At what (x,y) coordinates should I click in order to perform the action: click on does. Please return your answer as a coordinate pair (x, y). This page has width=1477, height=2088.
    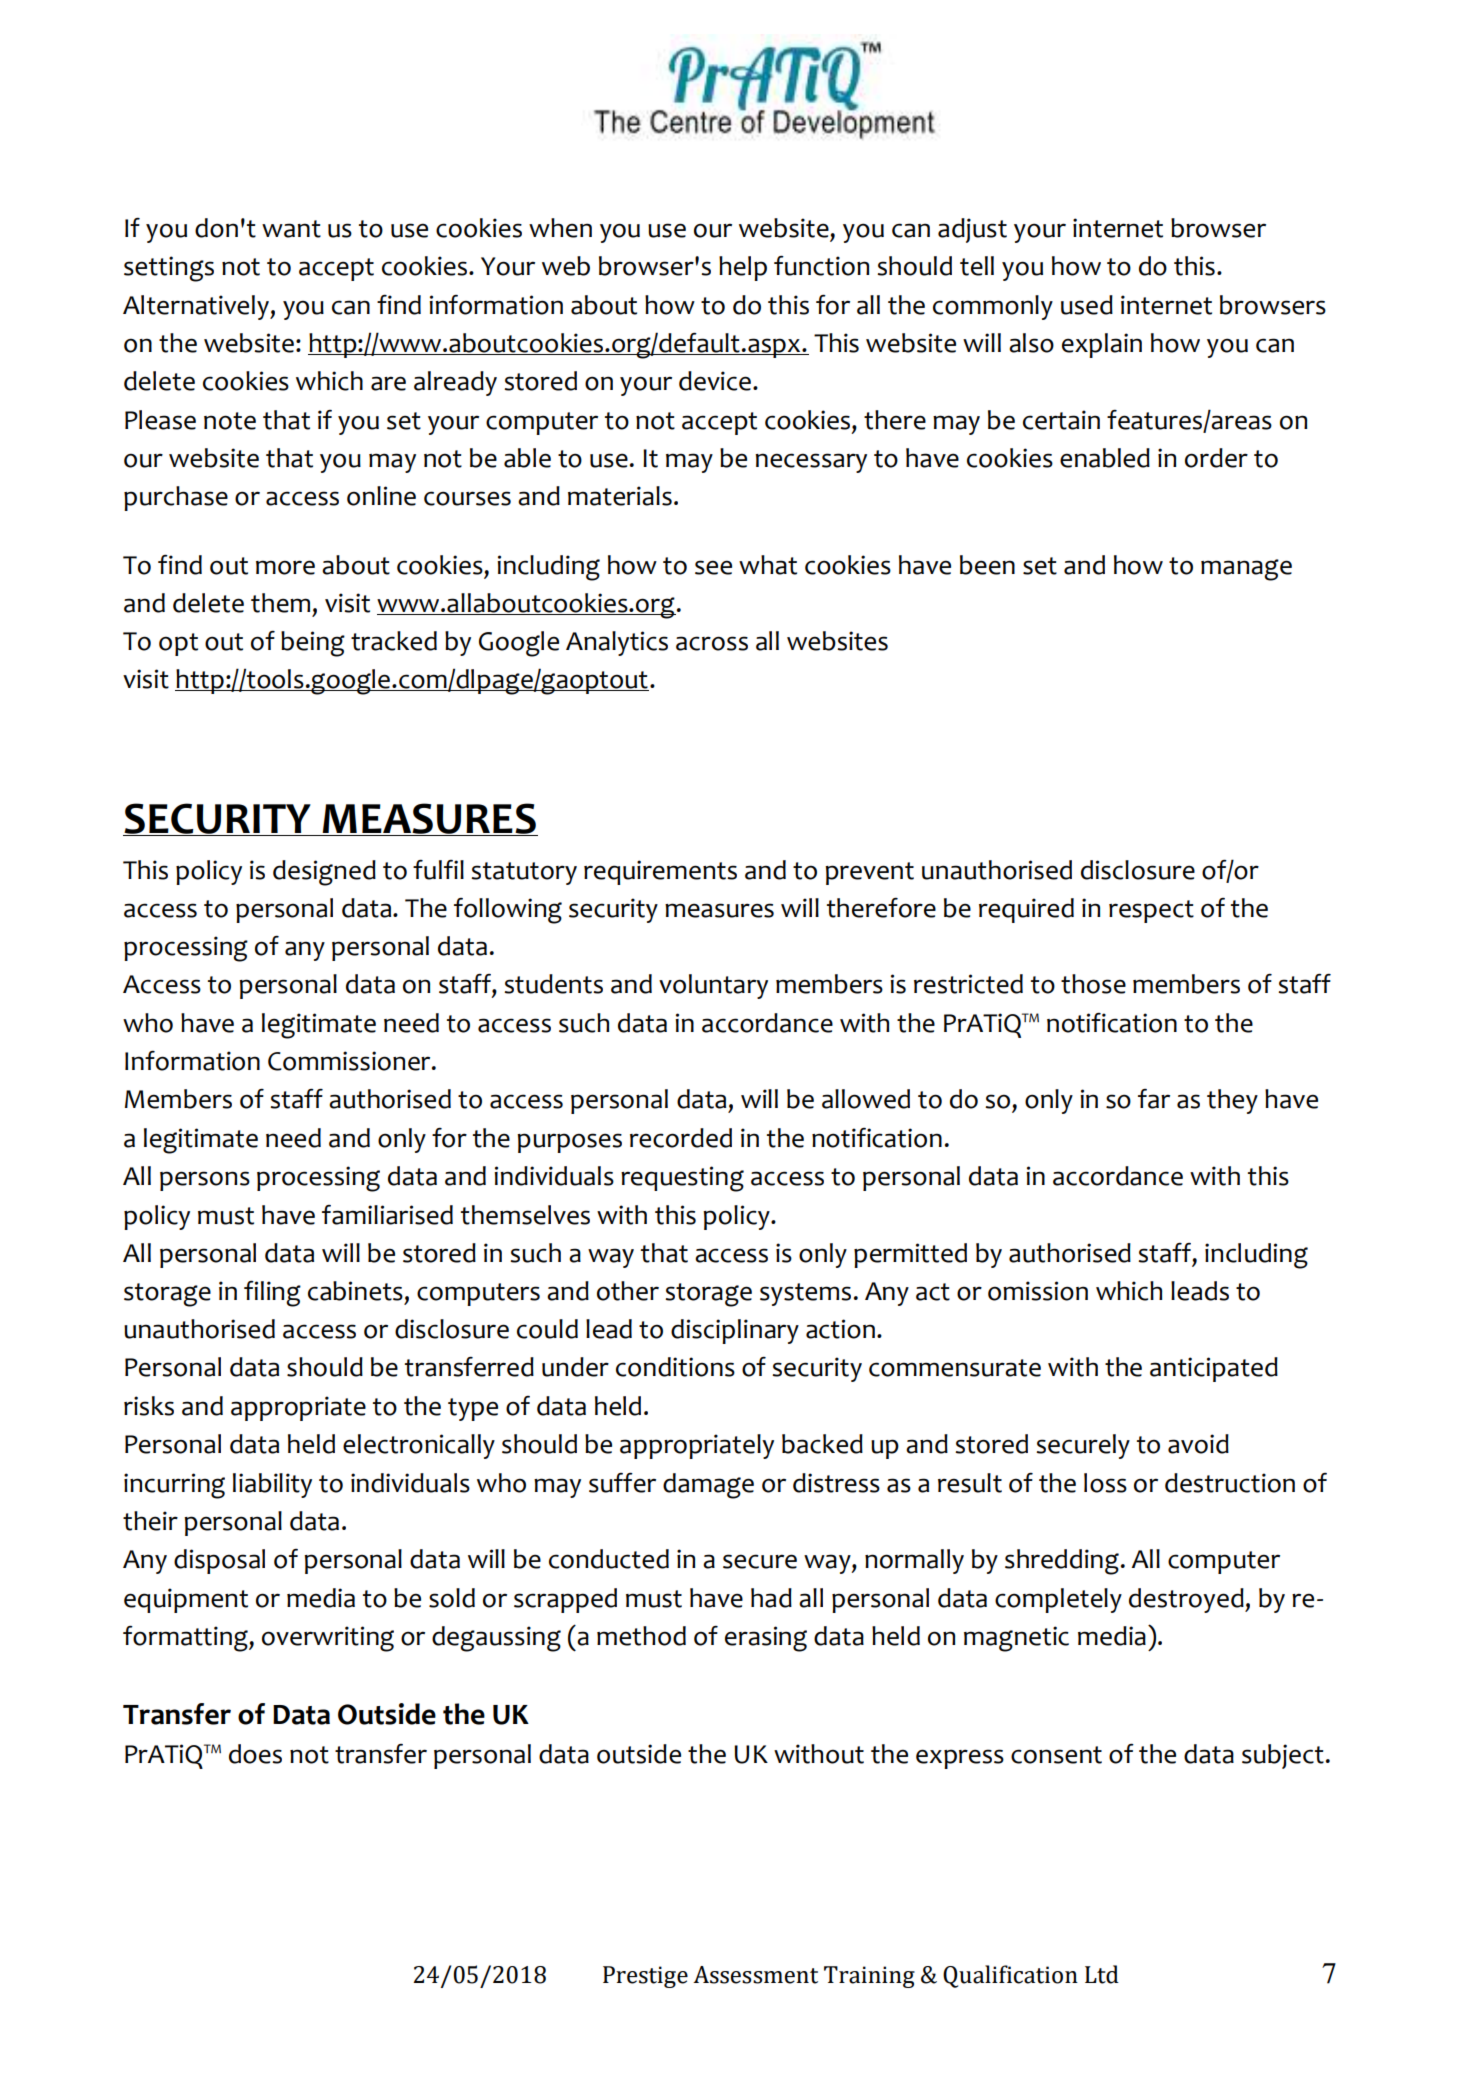
    Looking at the image, I should click on (255, 1754).
